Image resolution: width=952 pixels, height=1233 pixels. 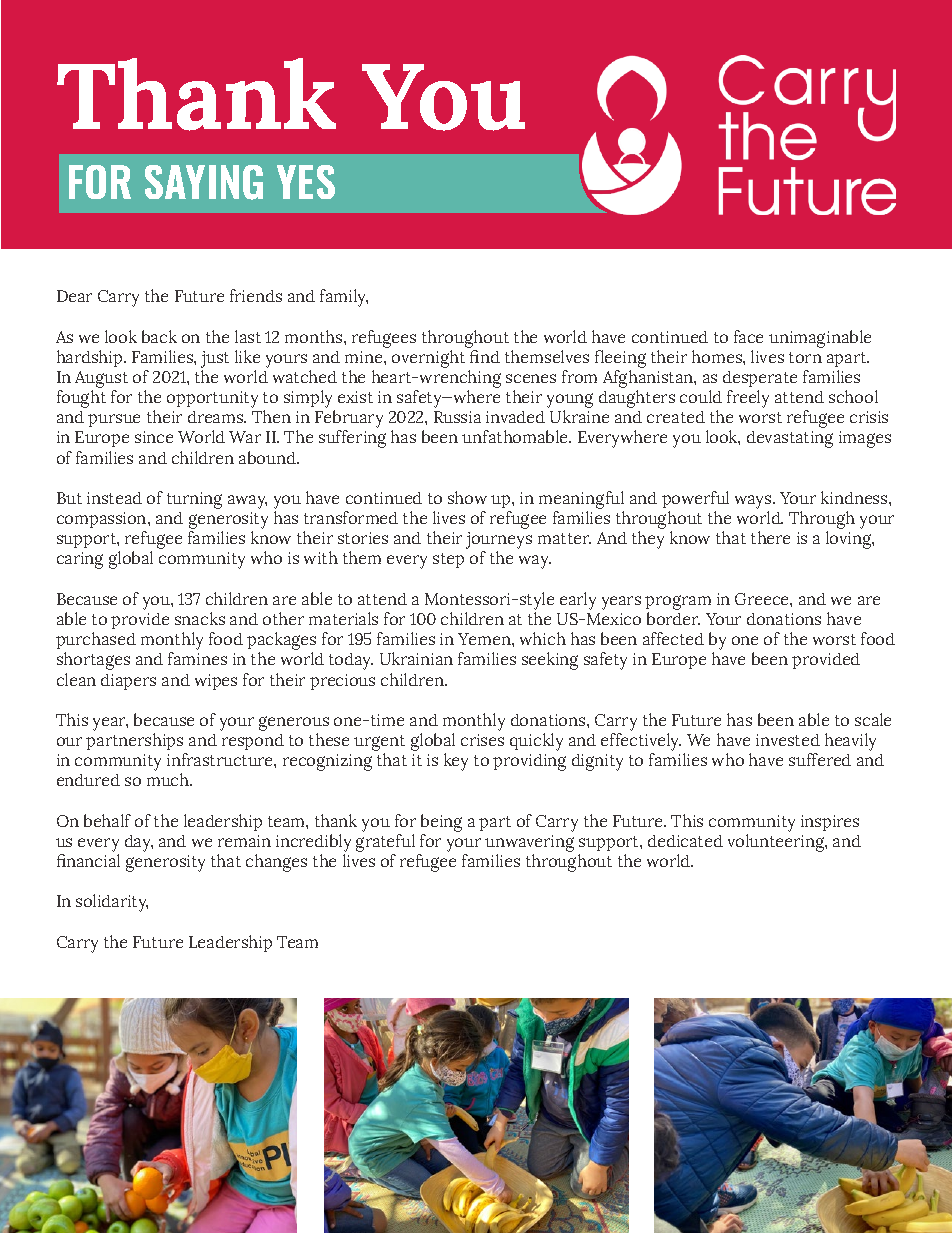 What do you see at coordinates (204, 182) in the document?
I see `SAYING` at bounding box center [204, 182].
